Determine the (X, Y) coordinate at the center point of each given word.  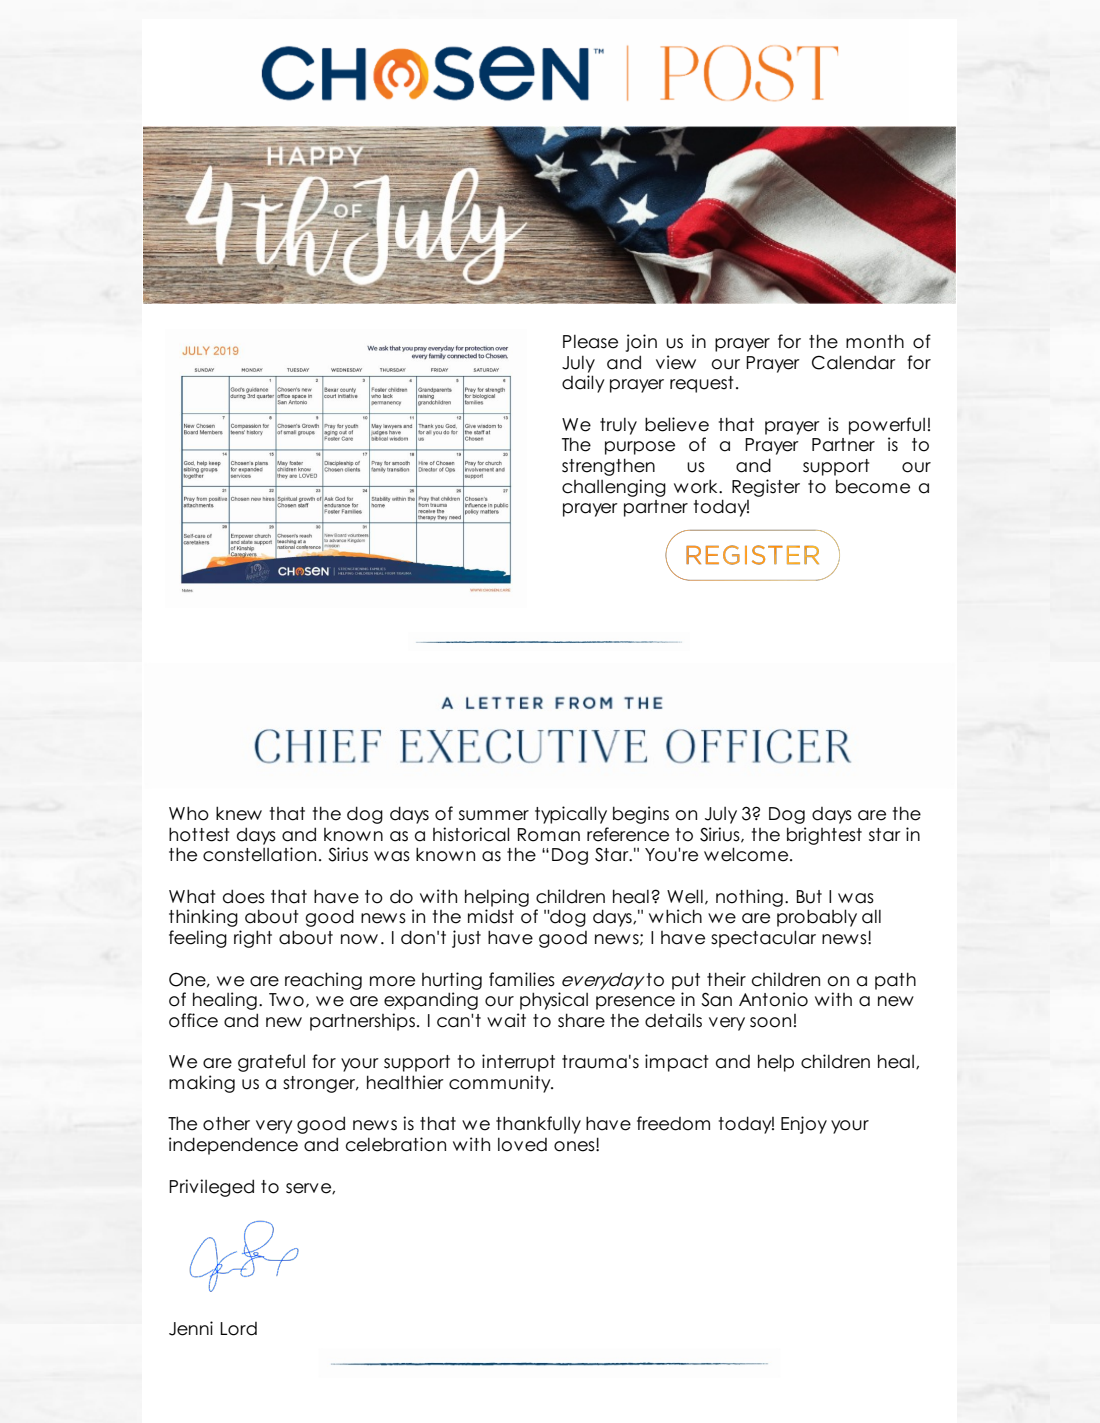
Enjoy (804, 1125)
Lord (238, 1329)
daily (583, 384)
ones (575, 1146)
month (875, 341)
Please (590, 342)
